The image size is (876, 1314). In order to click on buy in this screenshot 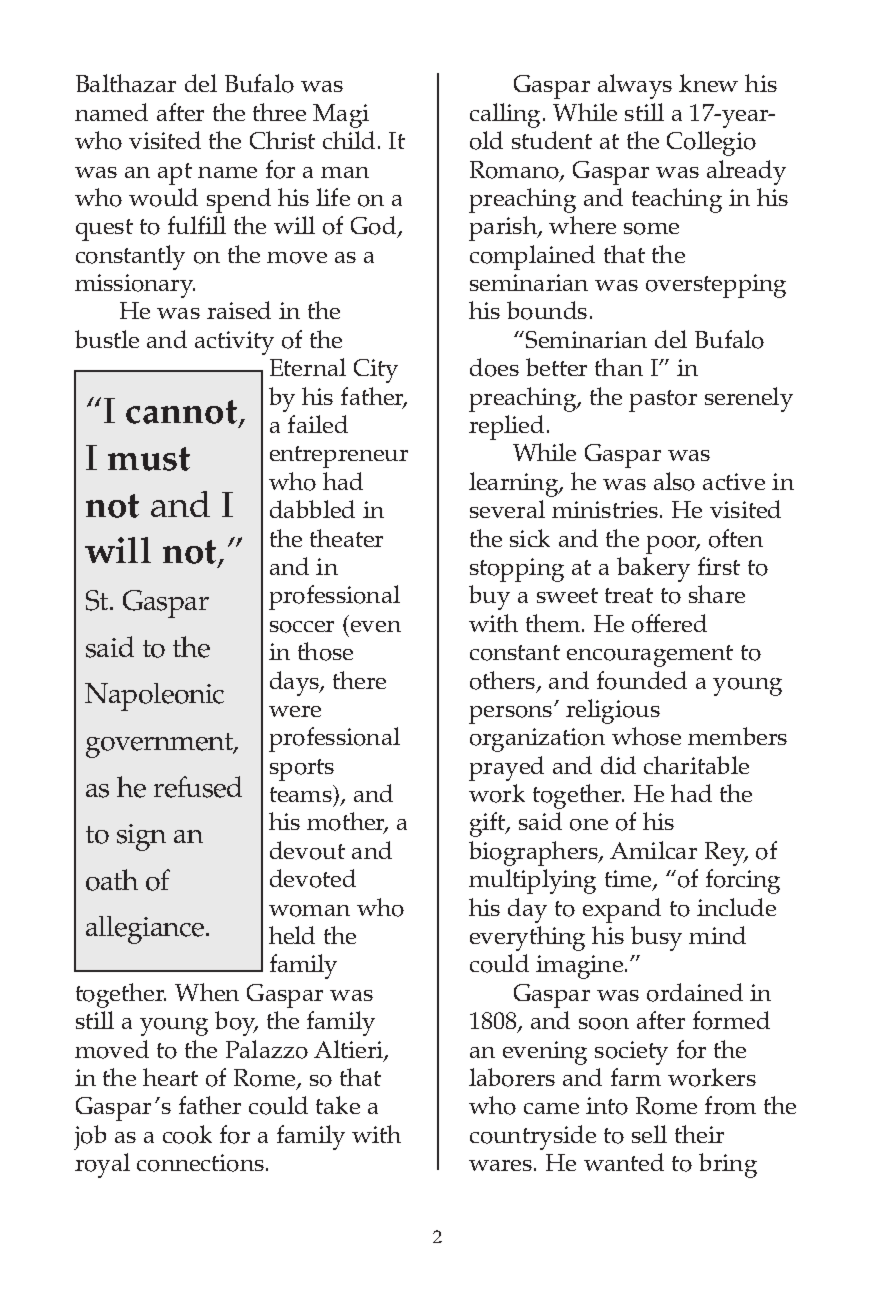, I will do `click(489, 597)`.
